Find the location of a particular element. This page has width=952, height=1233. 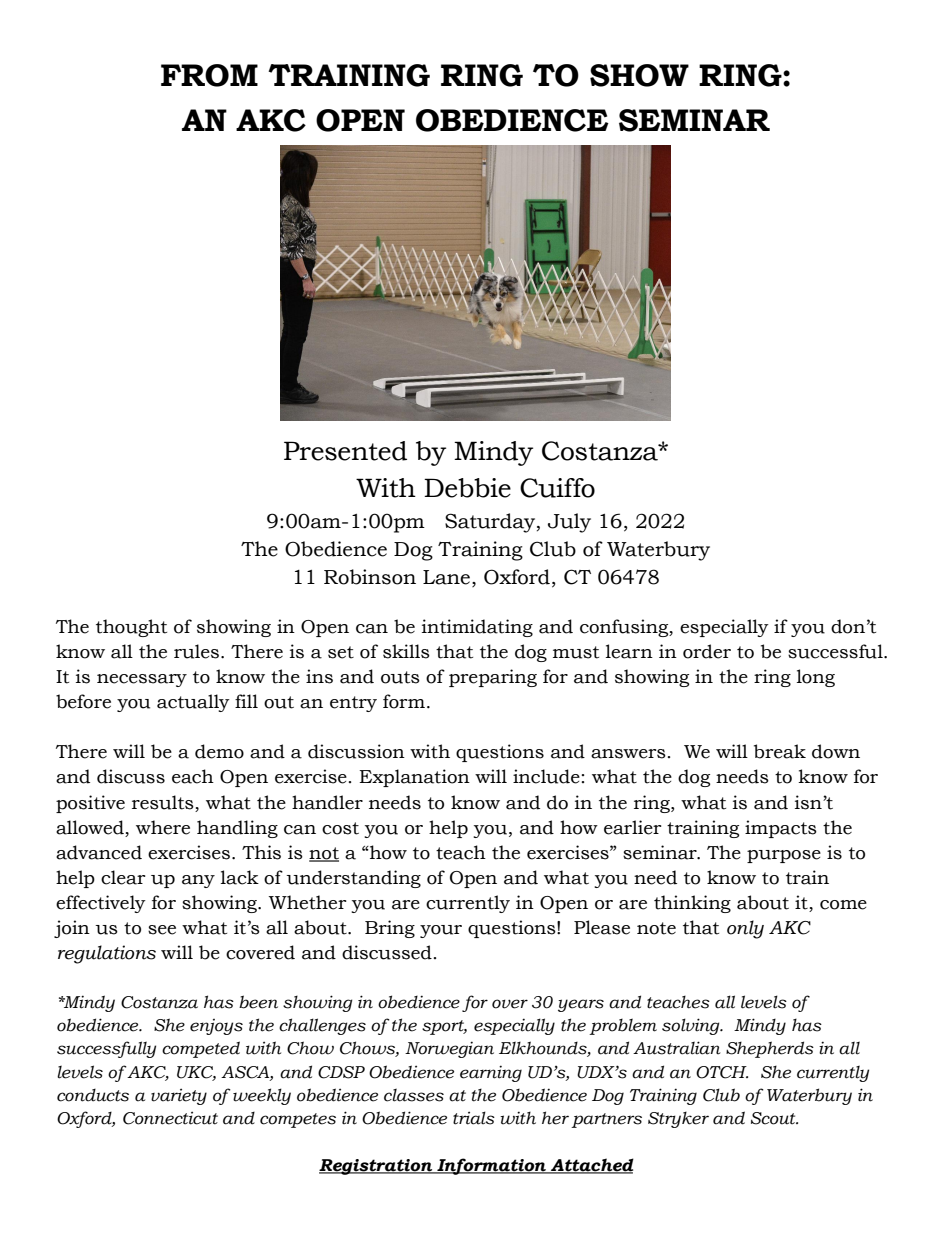

FROM is located at coordinates (209, 75).
